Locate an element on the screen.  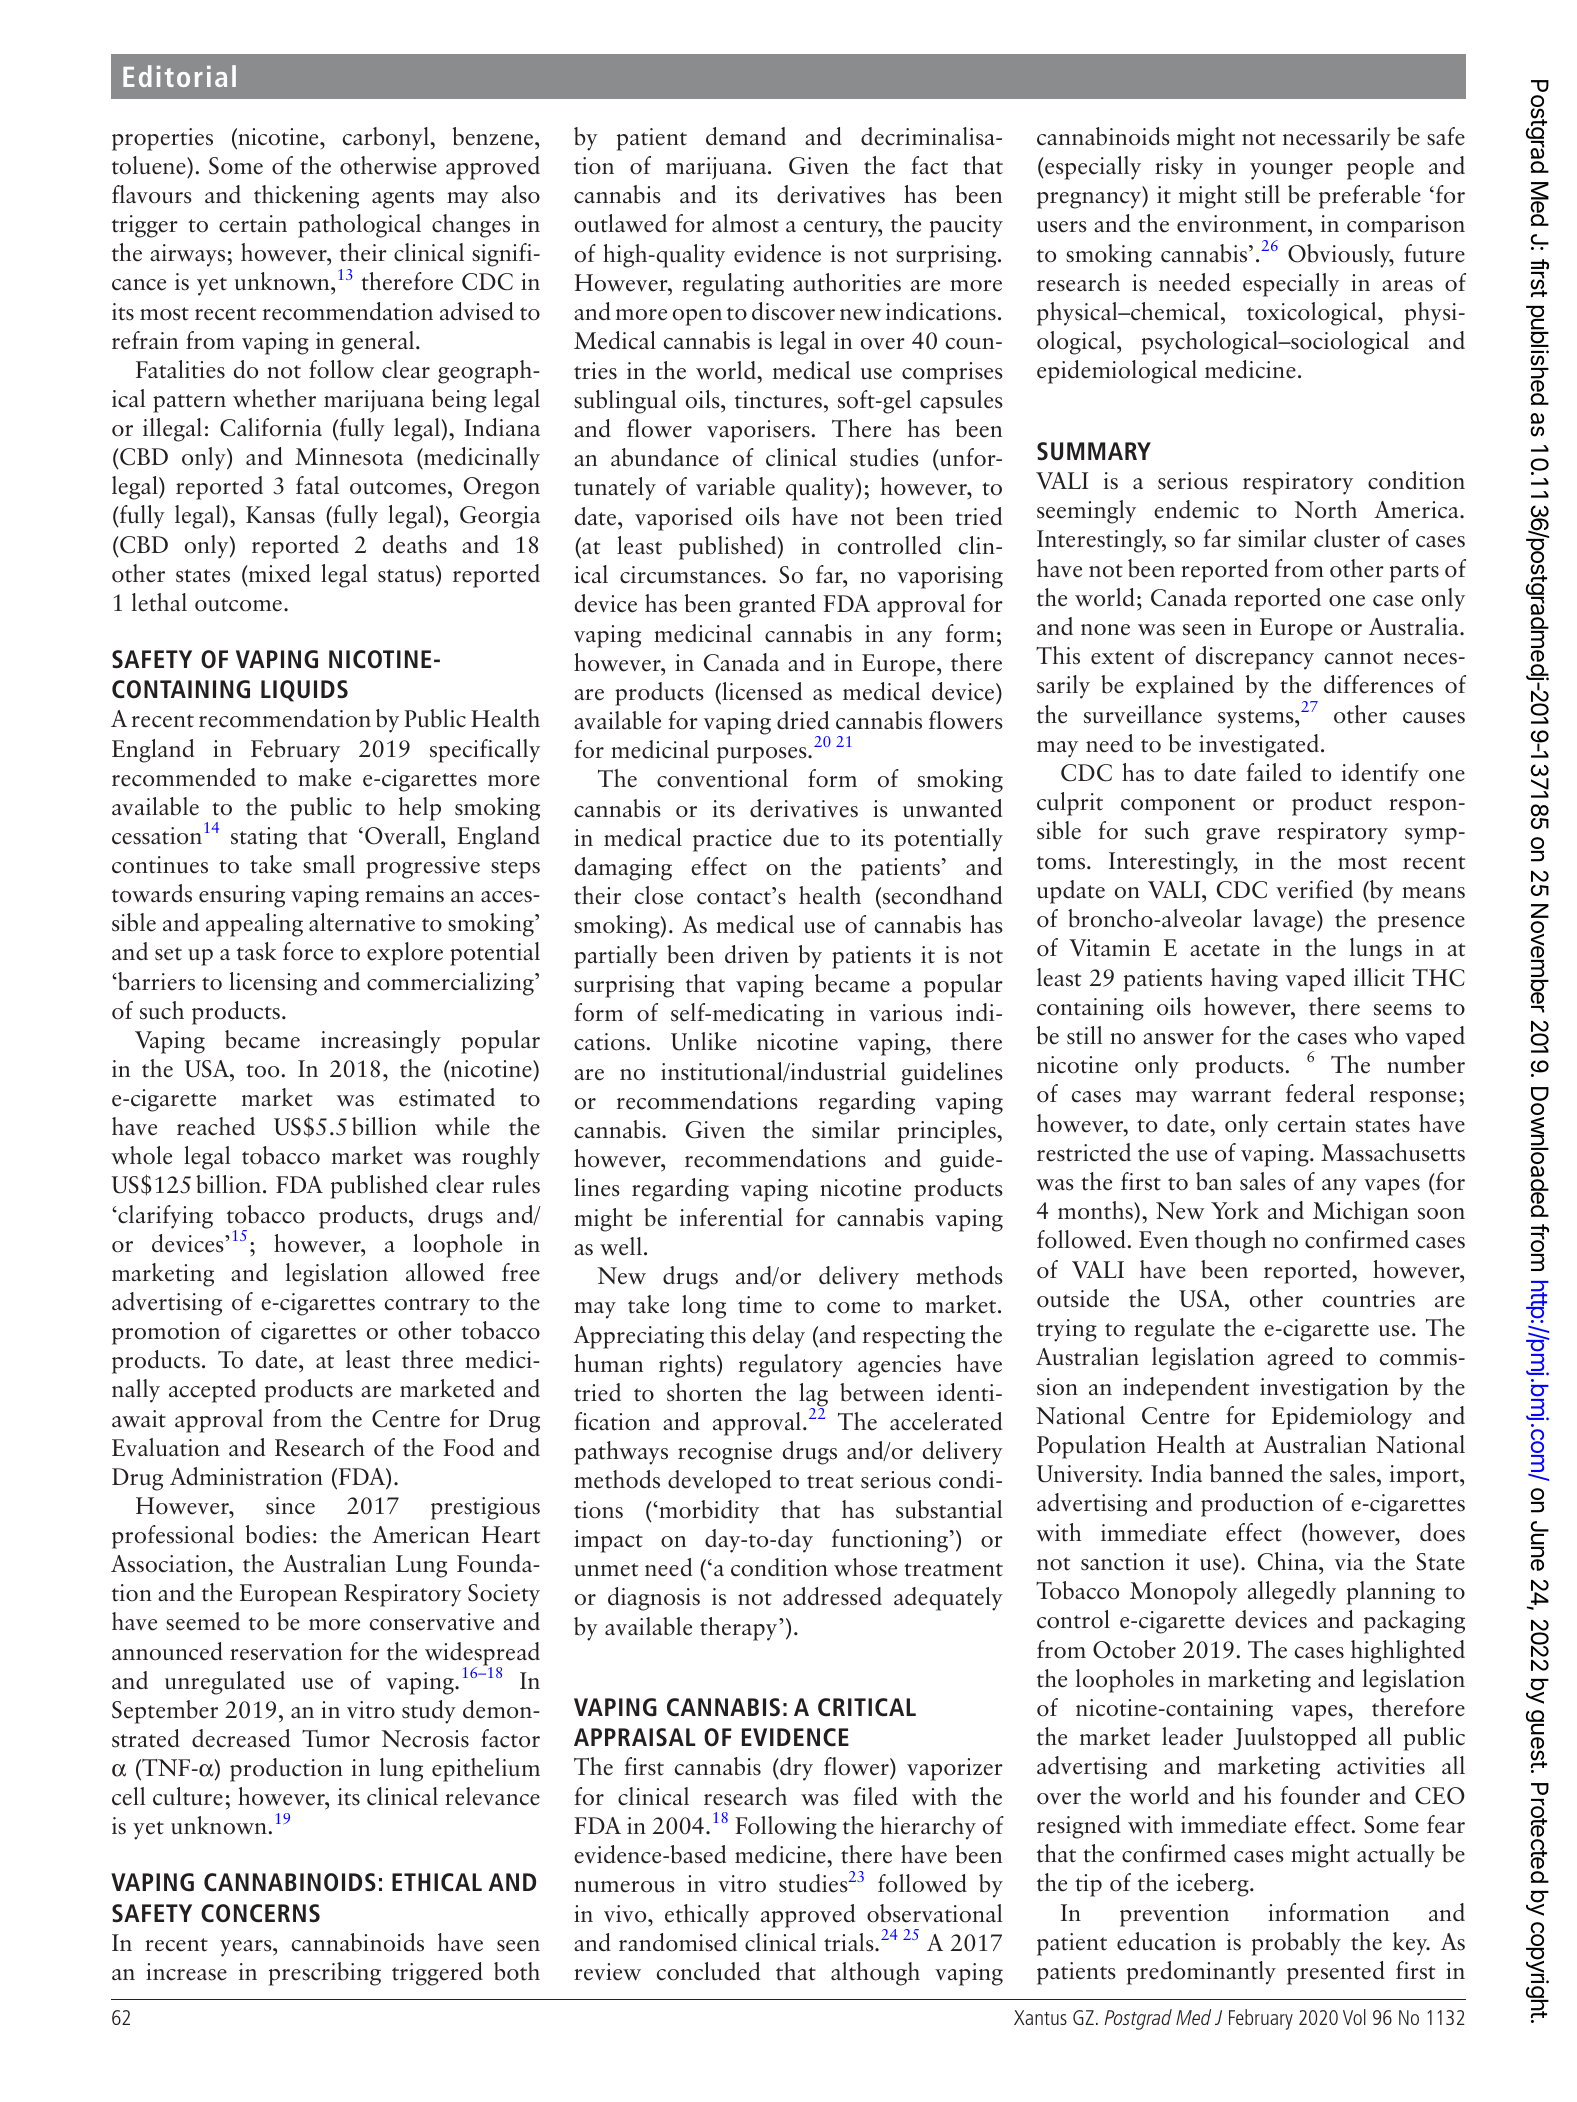
North is located at coordinates (1326, 509).
